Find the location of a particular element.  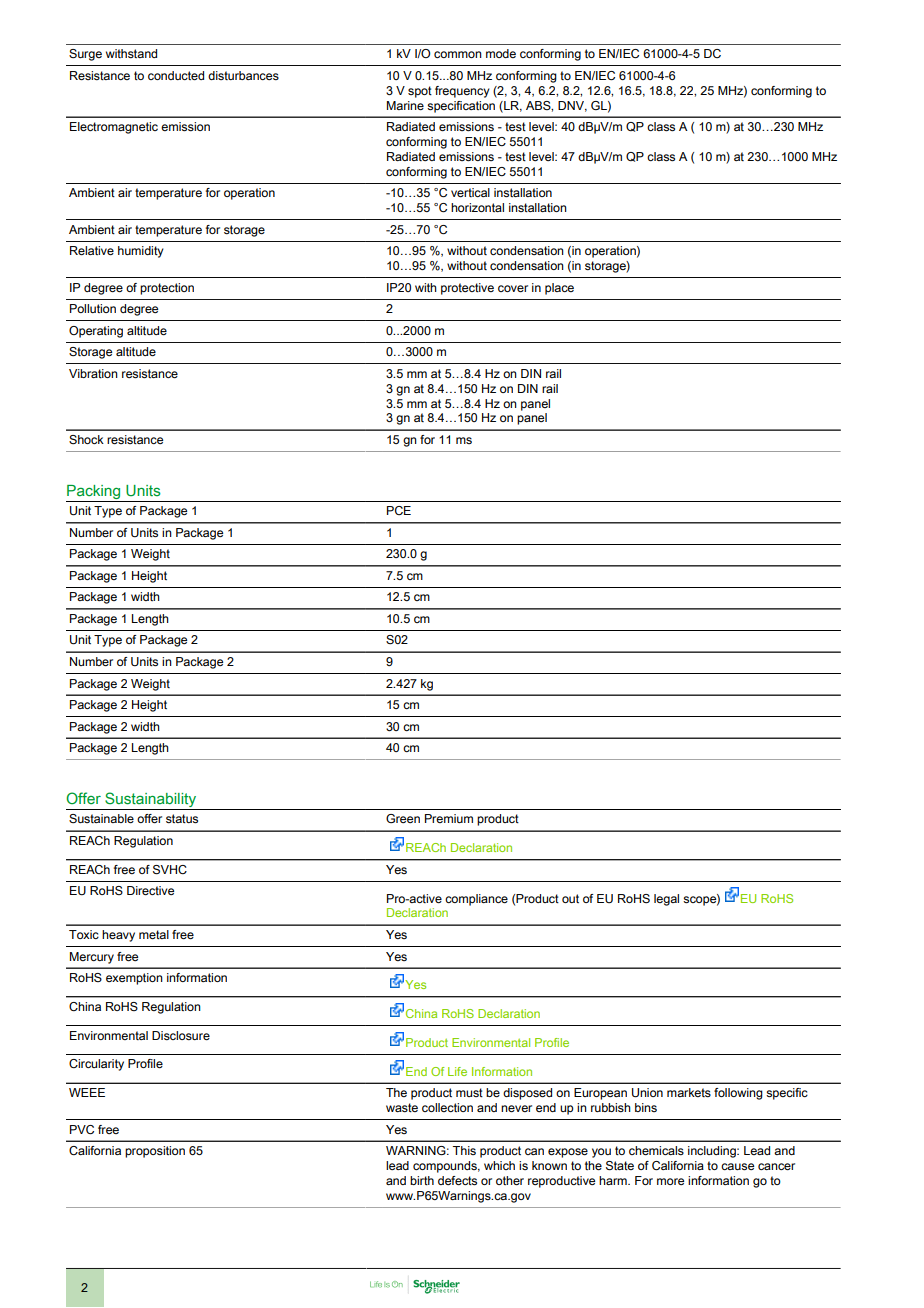

spot is located at coordinates (420, 92).
